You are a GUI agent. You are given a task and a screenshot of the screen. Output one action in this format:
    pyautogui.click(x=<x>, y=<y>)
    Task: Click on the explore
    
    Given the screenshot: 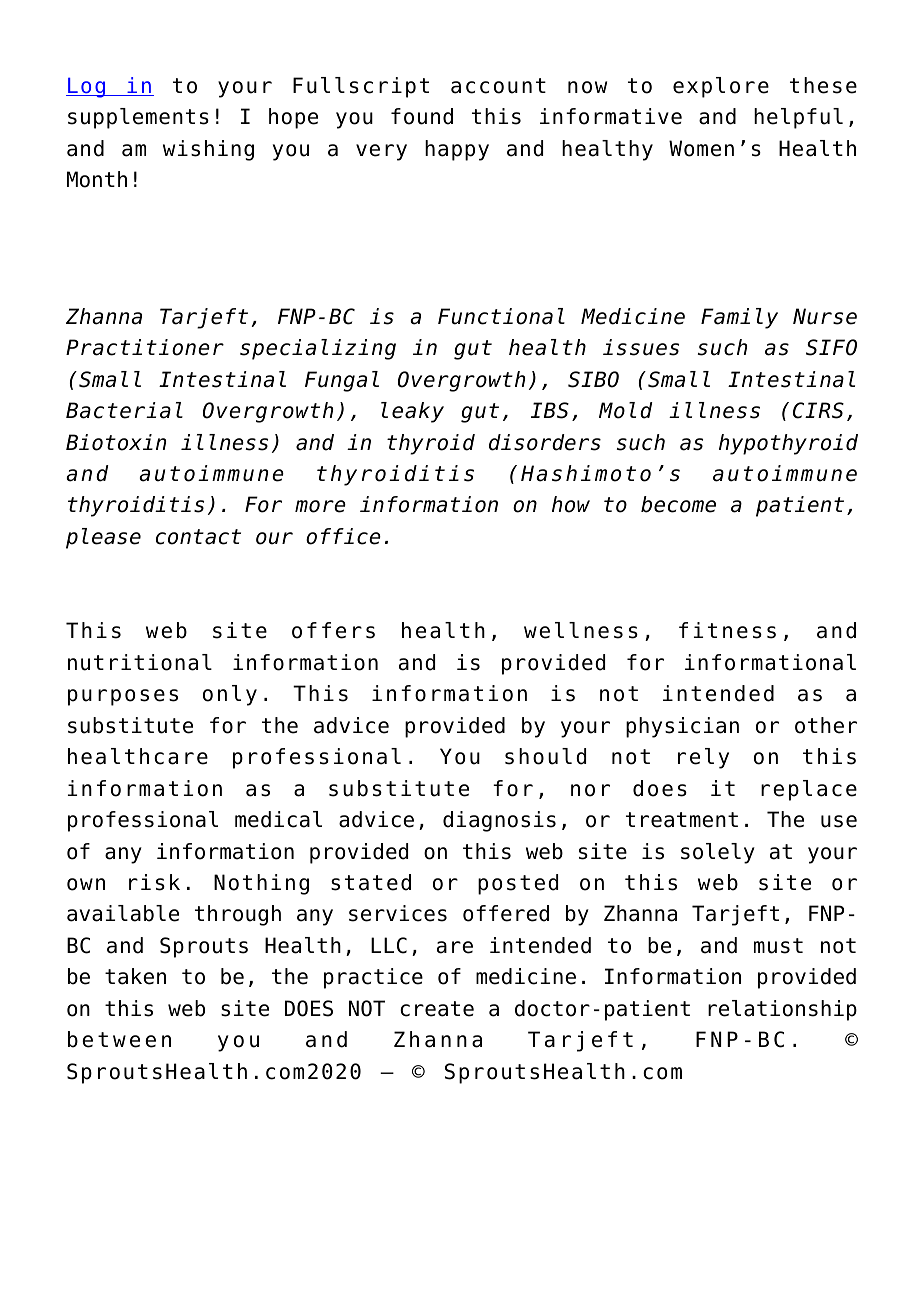 What is the action you would take?
    pyautogui.click(x=721, y=87)
